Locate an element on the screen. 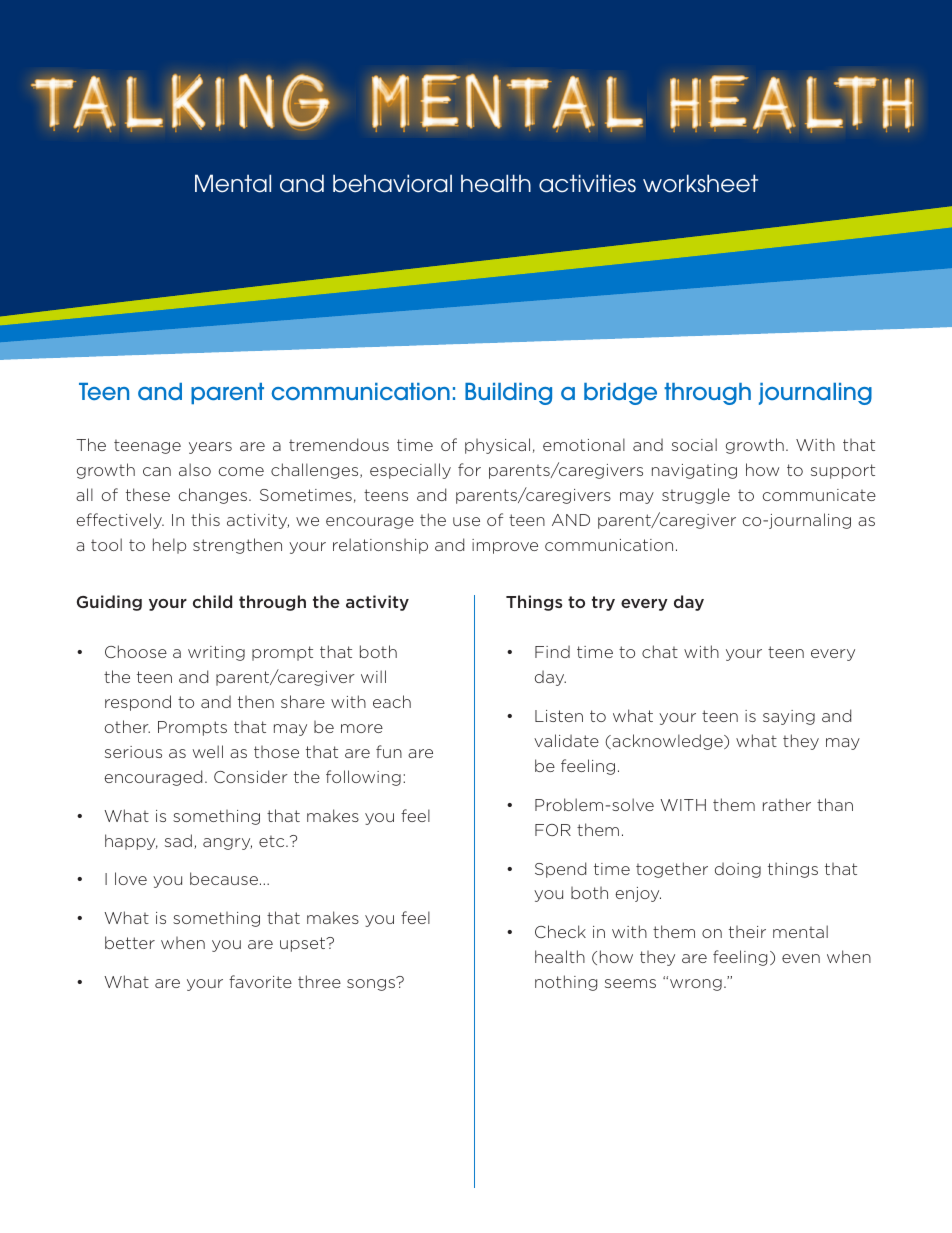 The height and width of the screenshot is (1233, 952). rather is located at coordinates (787, 804).
